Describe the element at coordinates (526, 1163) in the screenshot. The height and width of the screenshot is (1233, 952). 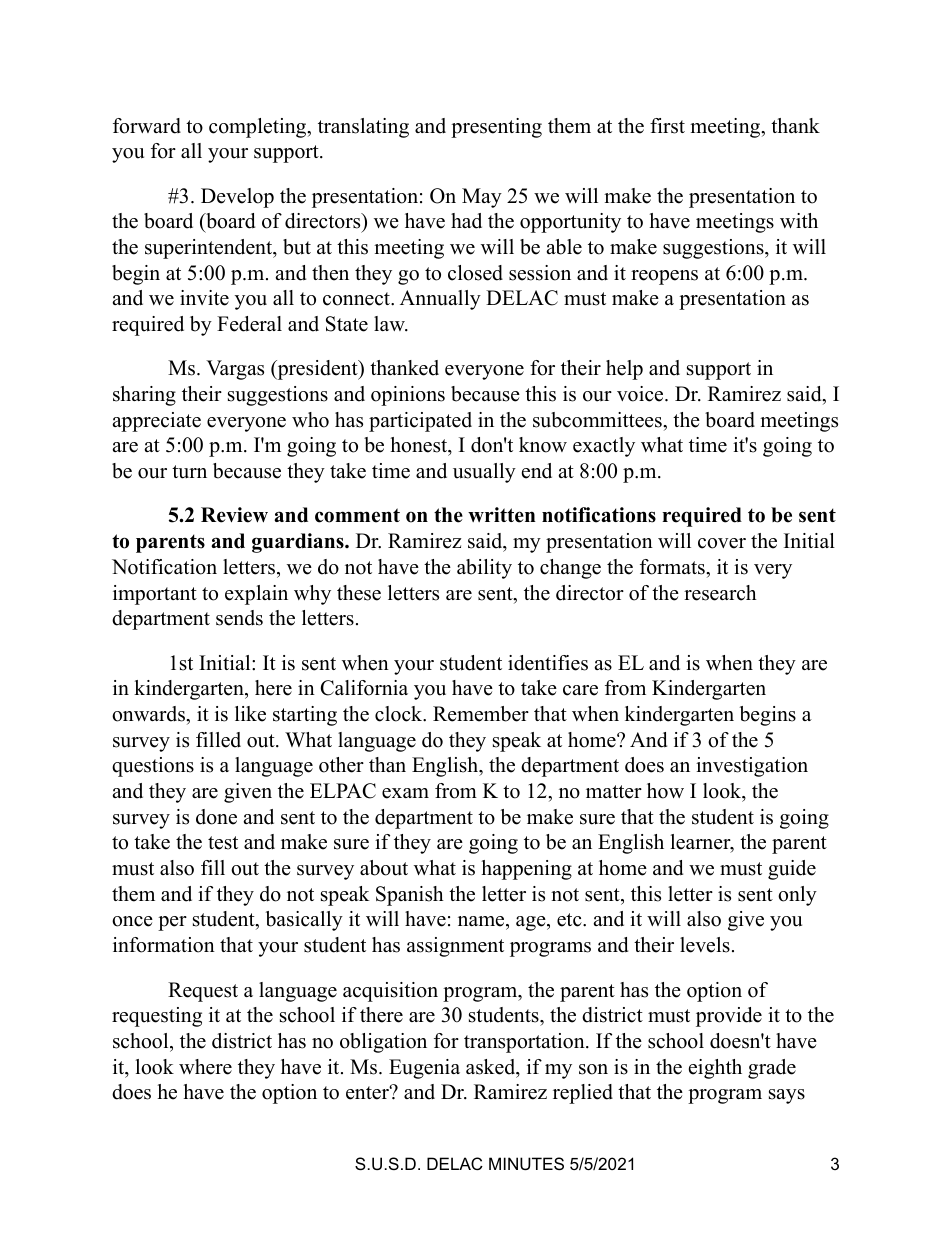
I see `MINUTES` at that location.
